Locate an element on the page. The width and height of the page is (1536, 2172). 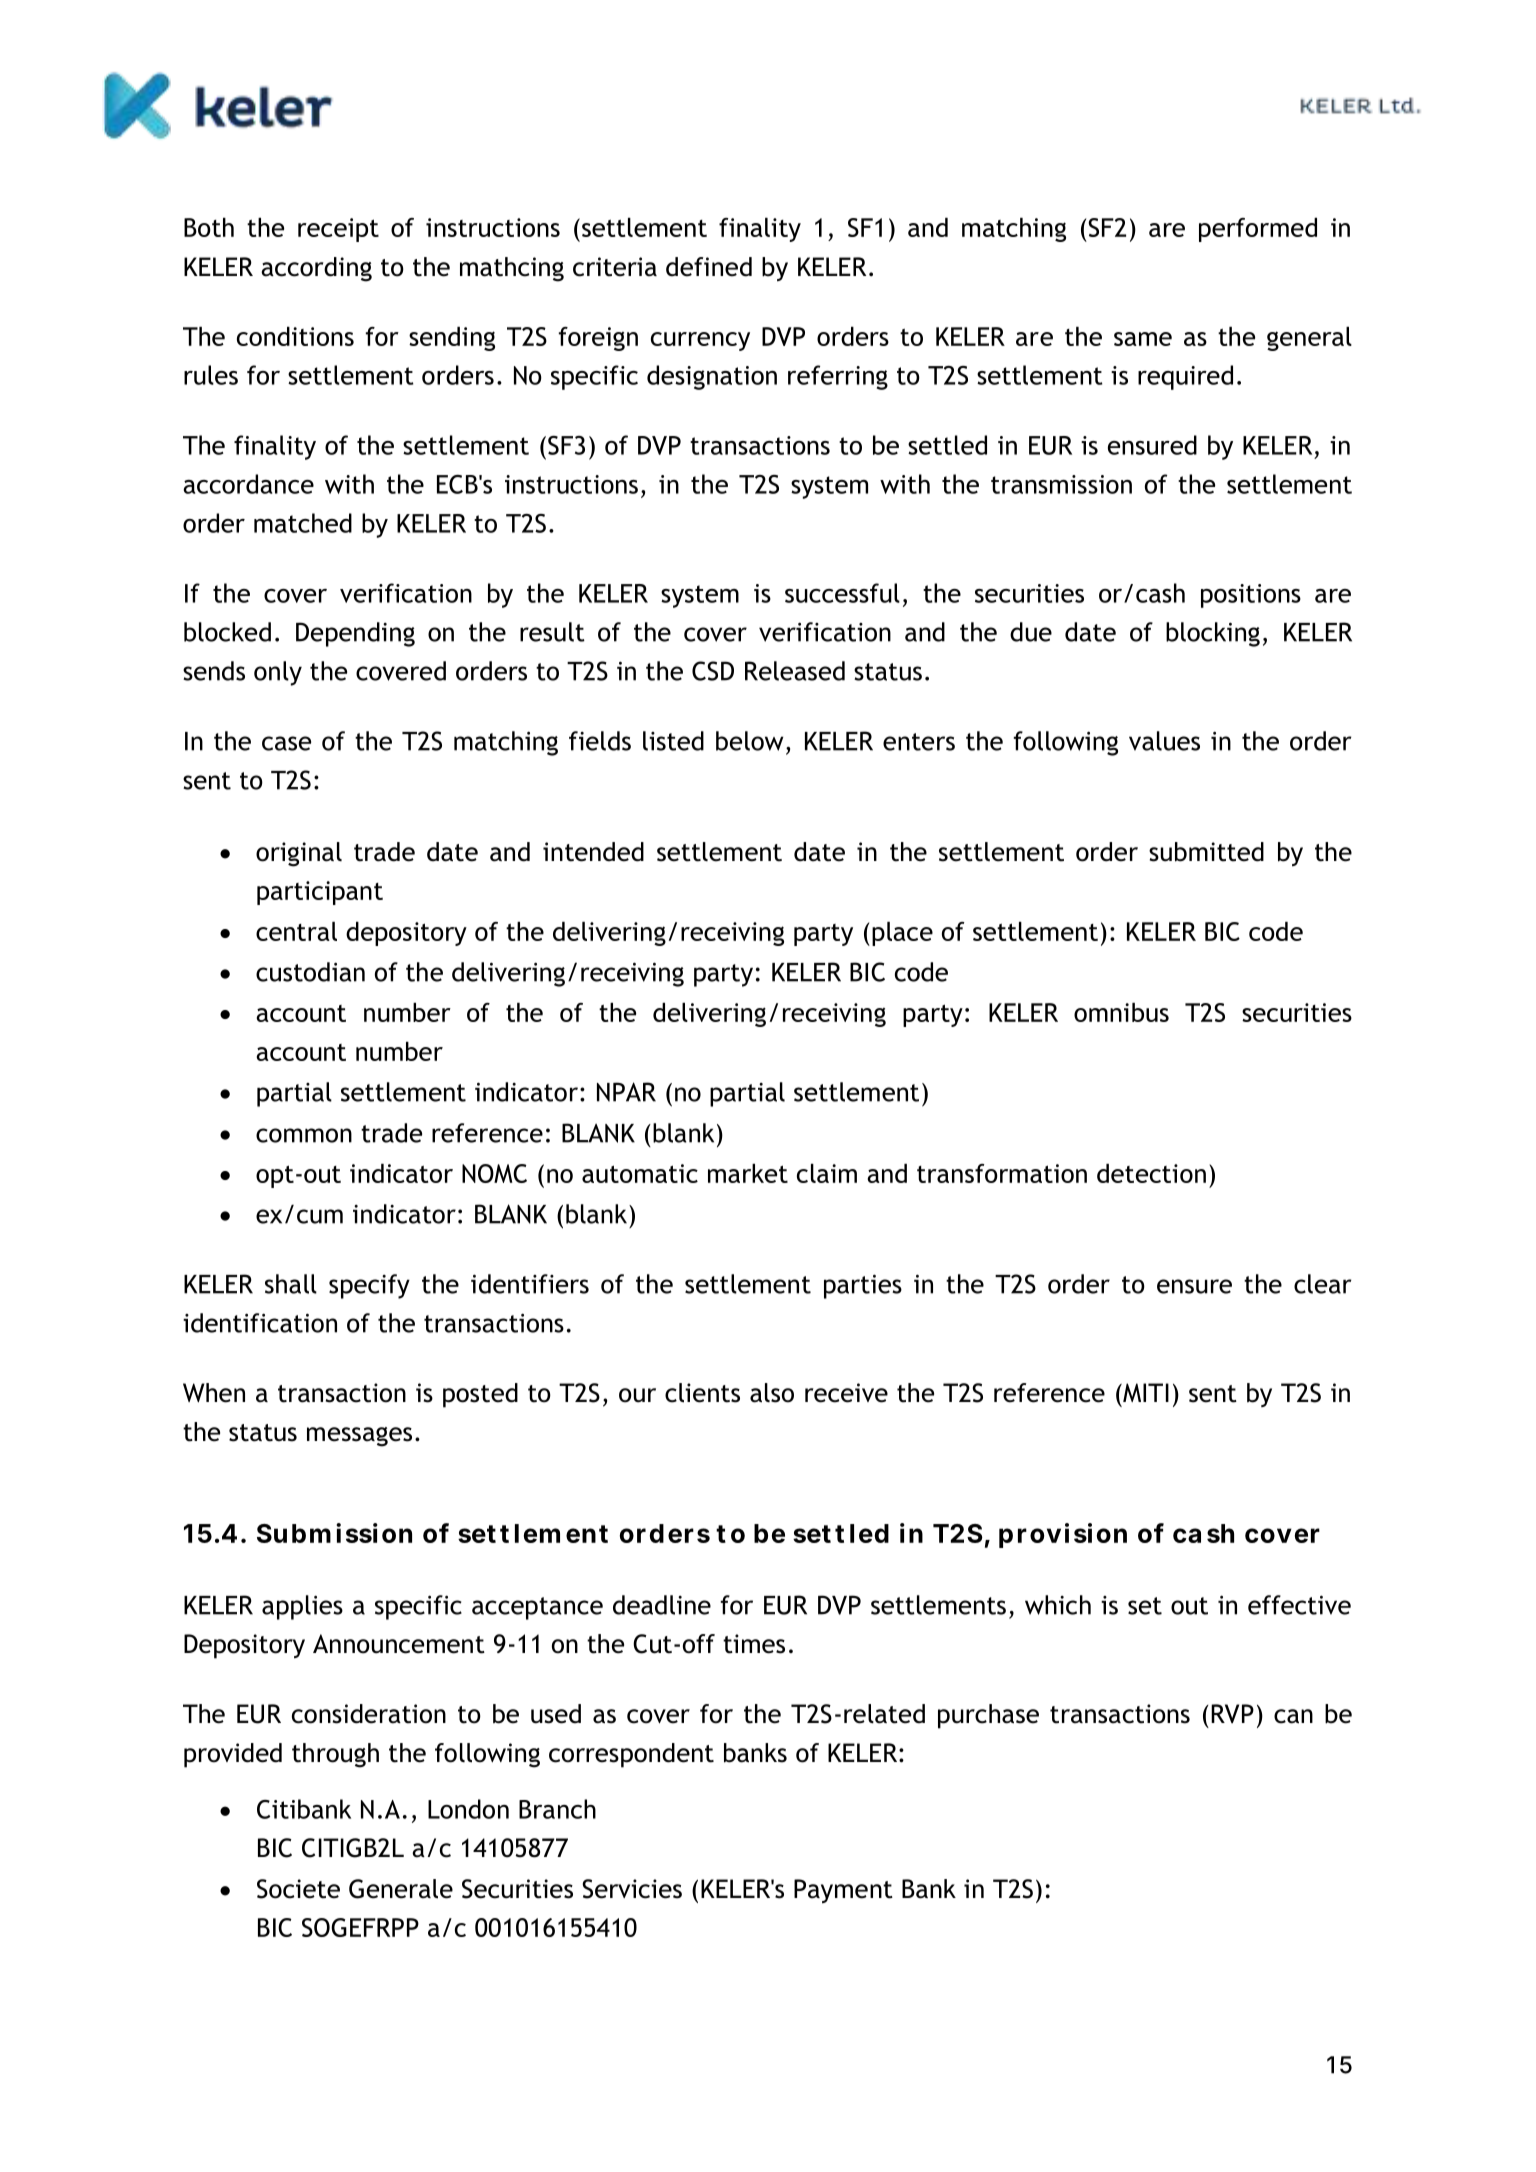
detection is located at coordinates (1151, 1173).
